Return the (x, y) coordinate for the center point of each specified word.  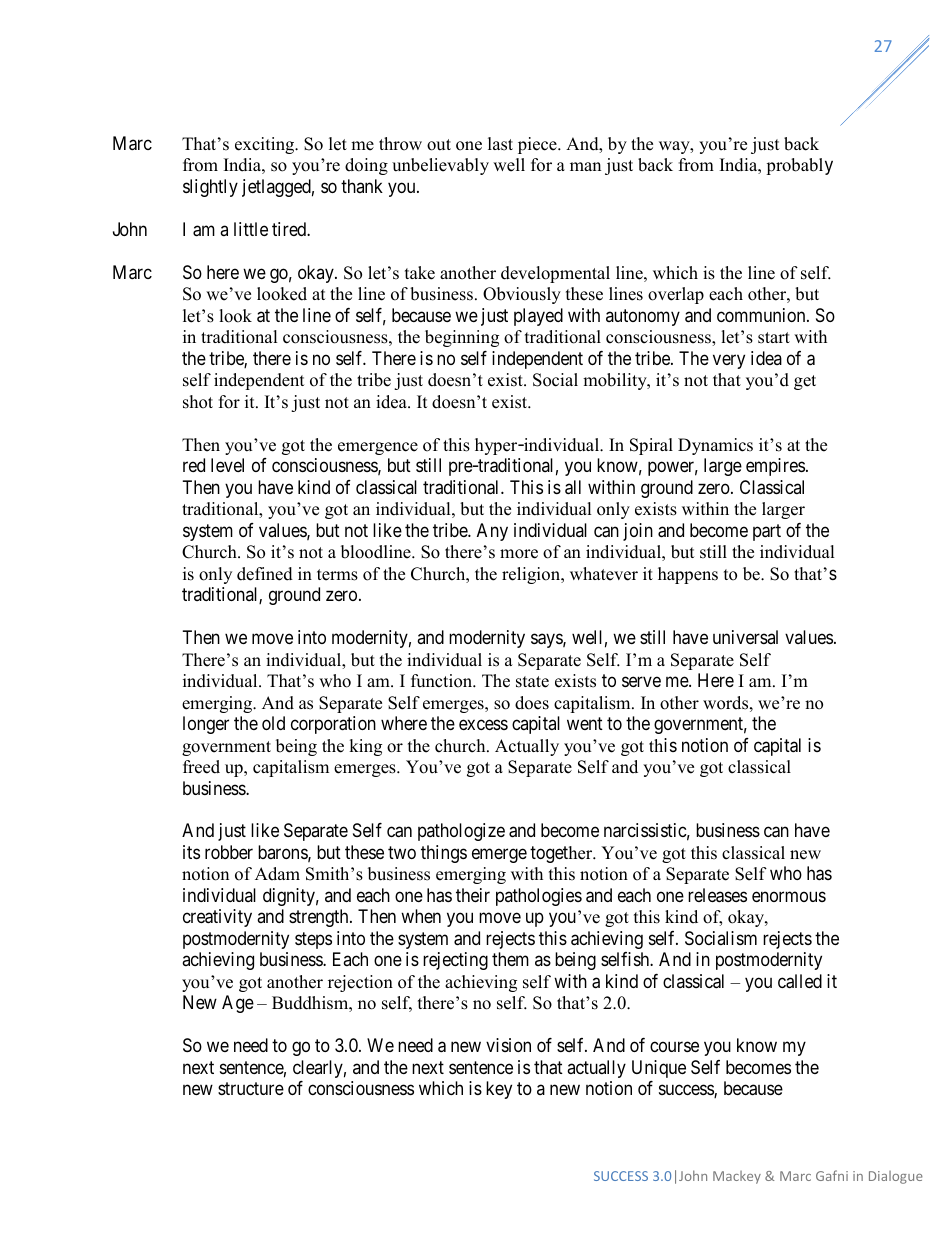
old (273, 723)
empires (775, 467)
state (532, 682)
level (227, 465)
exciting (266, 145)
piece (538, 145)
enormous (789, 896)
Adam (277, 874)
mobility (616, 381)
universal (745, 637)
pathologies (539, 897)
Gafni (832, 1175)
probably (799, 166)
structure (251, 1089)
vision (508, 1045)
